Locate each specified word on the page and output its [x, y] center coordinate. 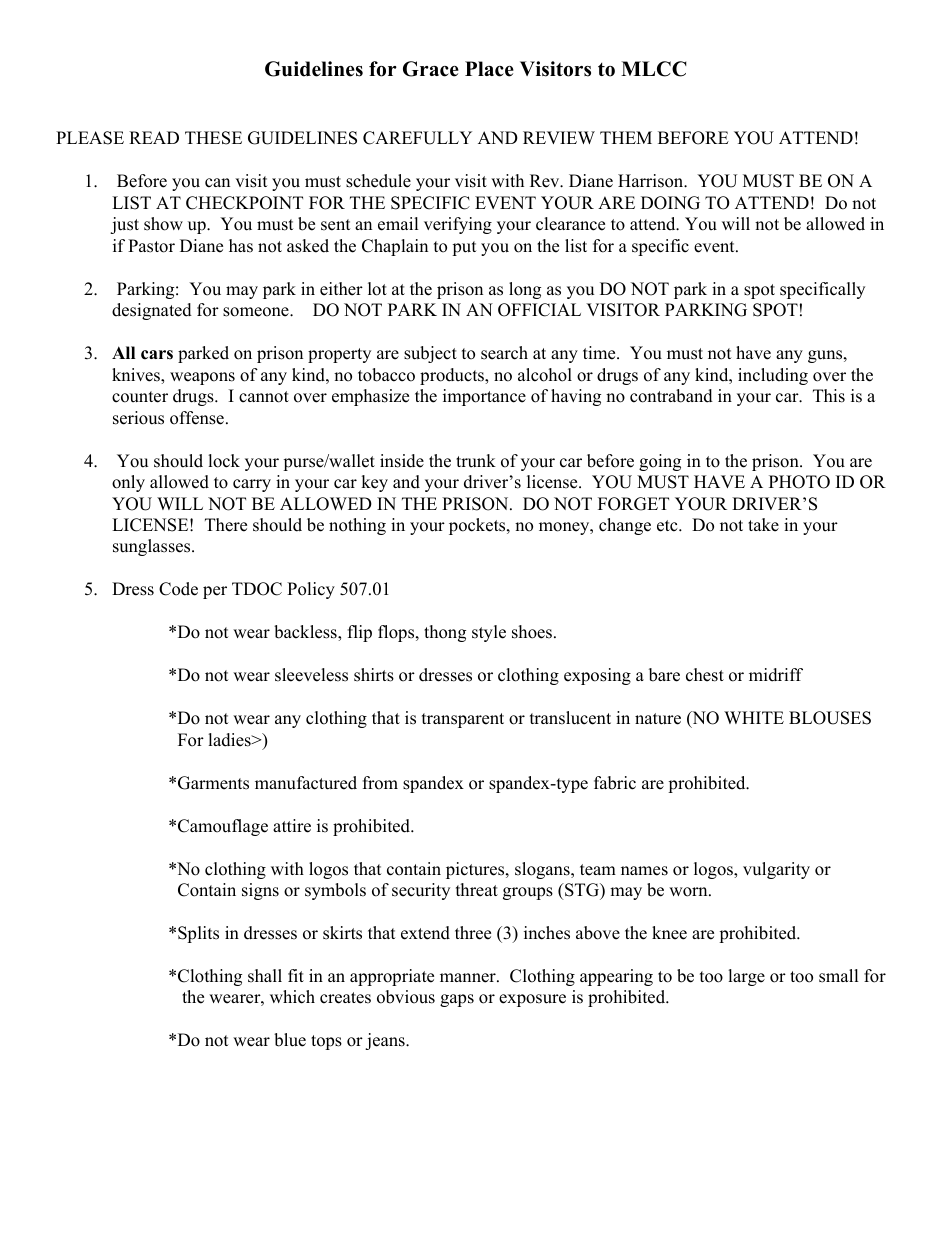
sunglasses [153, 547]
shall [265, 976]
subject [430, 354]
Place [489, 69]
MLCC [654, 69]
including [773, 376]
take [763, 525]
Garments [213, 783]
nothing [357, 526]
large [746, 977]
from [380, 783]
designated [152, 311]
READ [154, 137]
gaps [457, 1000]
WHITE [754, 717]
